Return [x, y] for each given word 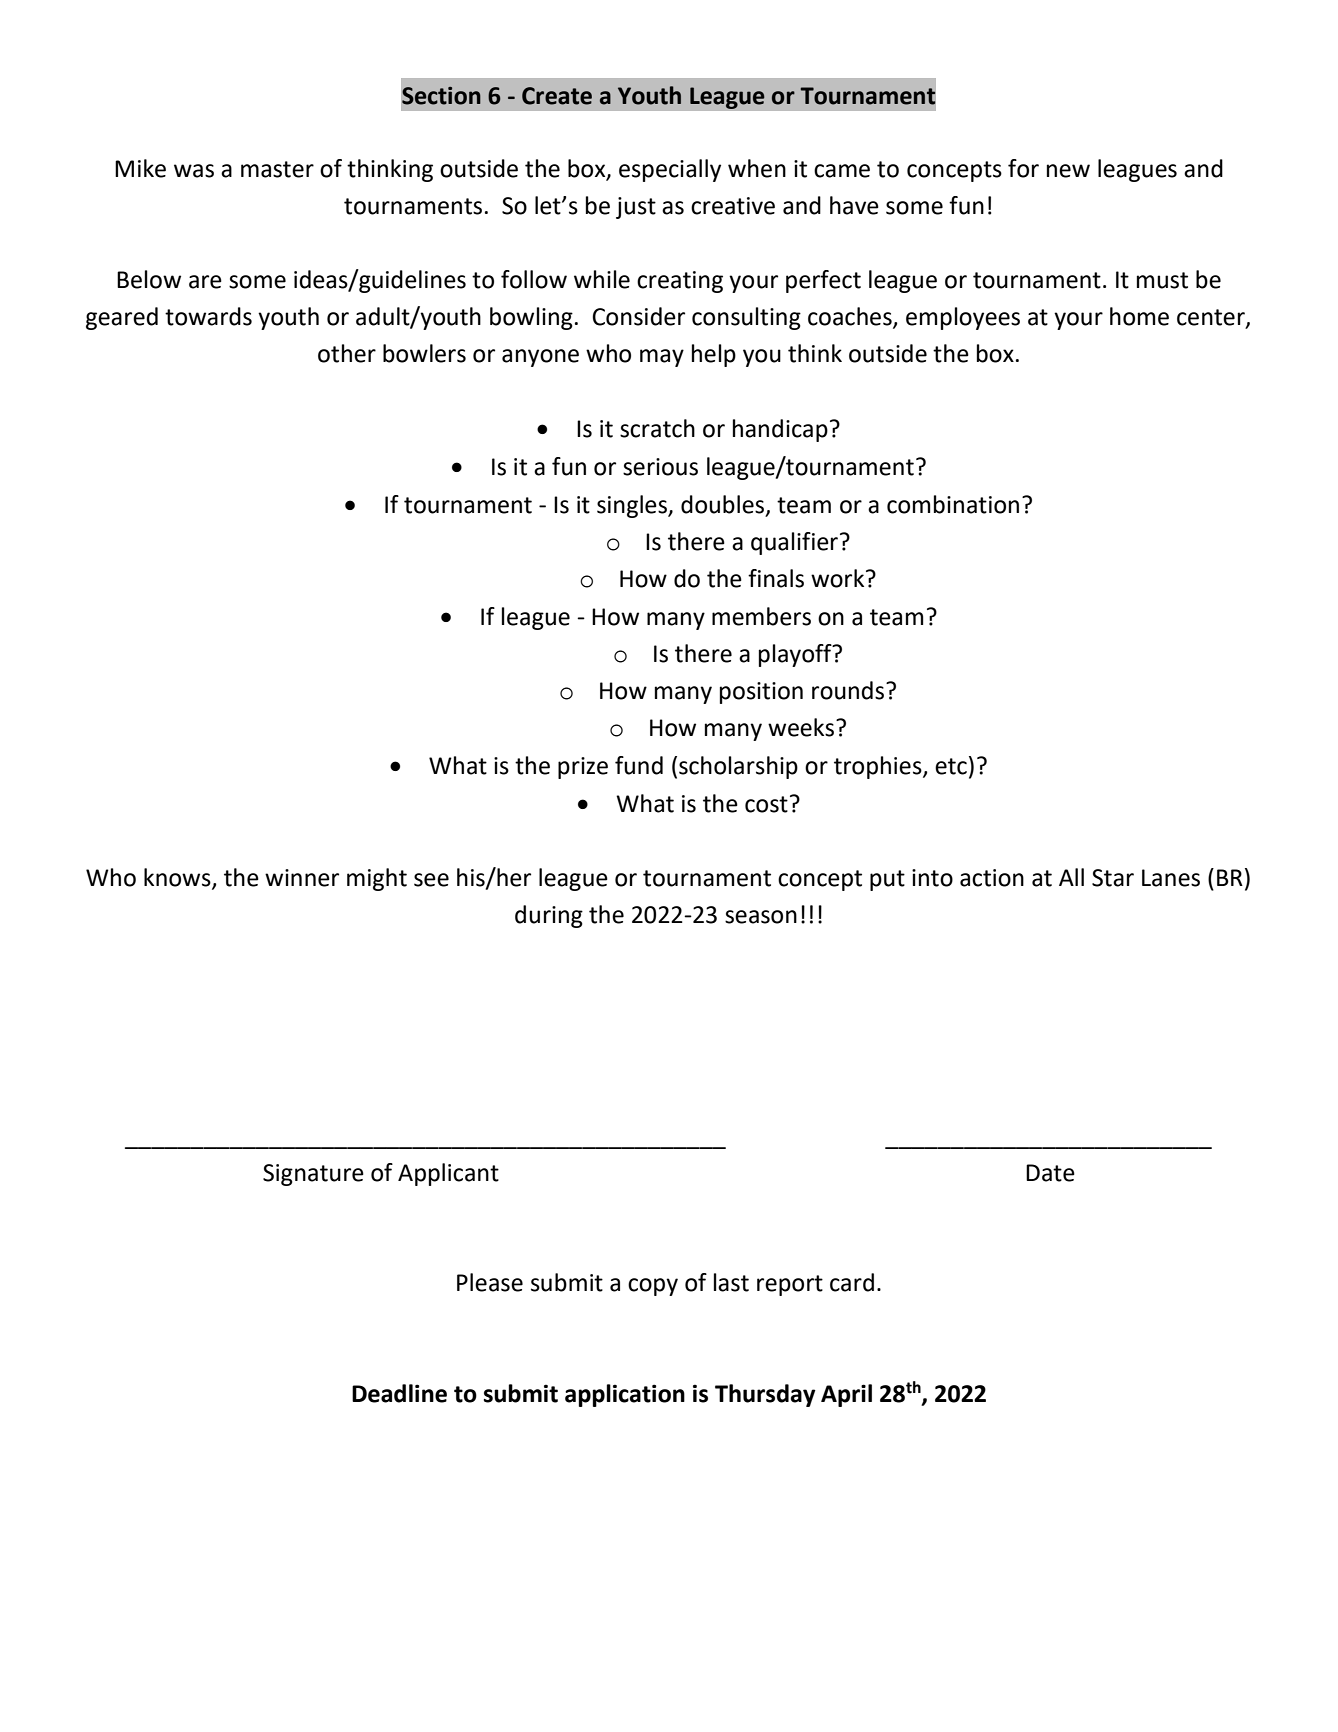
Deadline [399, 1393]
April [846, 1395]
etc [951, 766]
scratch [657, 428]
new [1068, 171]
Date [1050, 1173]
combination [953, 504]
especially [670, 170]
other [347, 353]
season [761, 917]
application [625, 1395]
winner [302, 878]
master [277, 169]
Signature [313, 1175]
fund [639, 765]
